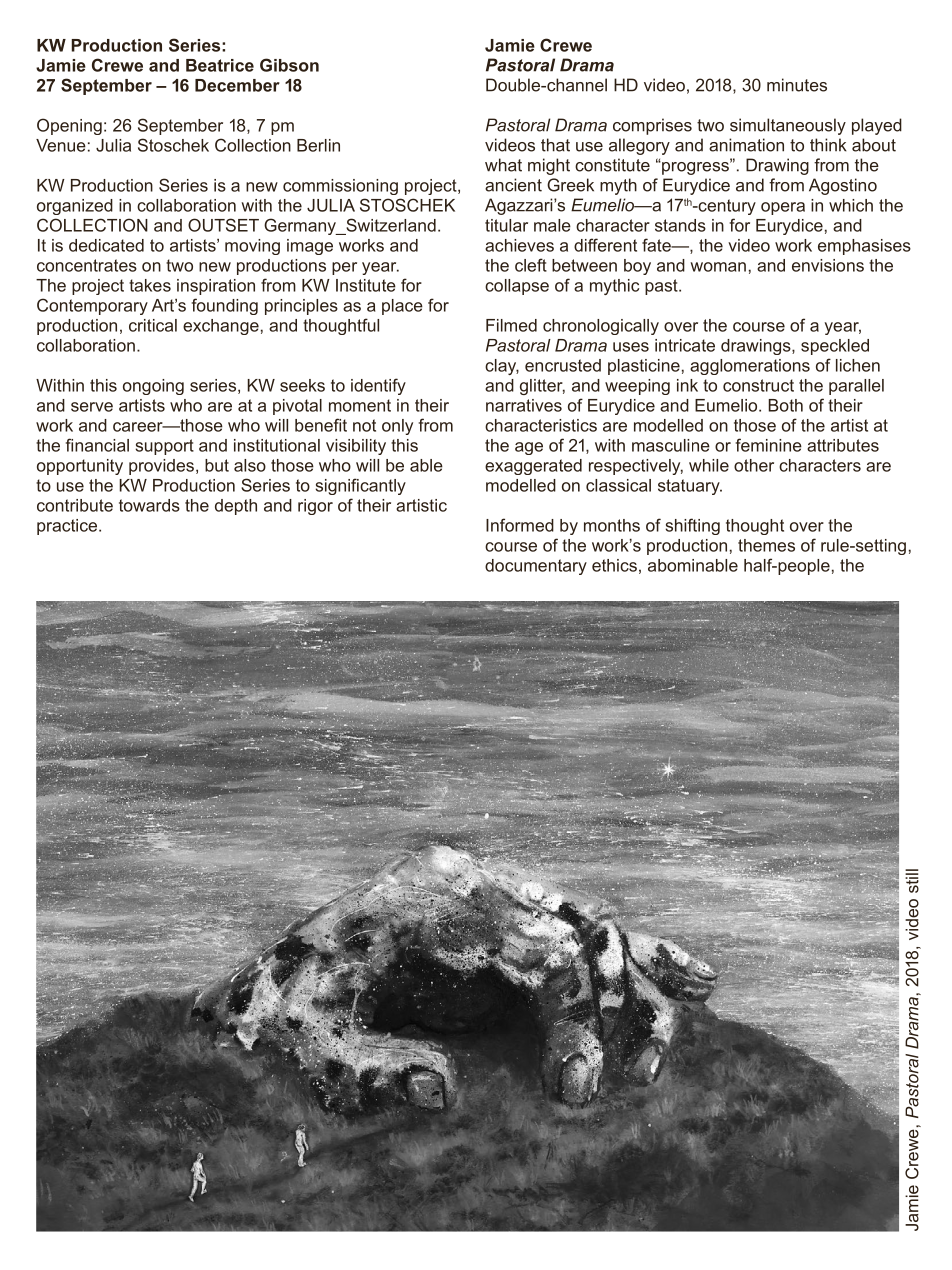 The height and width of the screenshot is (1270, 952). What do you see at coordinates (536, 567) in the screenshot?
I see `documentary` at bounding box center [536, 567].
